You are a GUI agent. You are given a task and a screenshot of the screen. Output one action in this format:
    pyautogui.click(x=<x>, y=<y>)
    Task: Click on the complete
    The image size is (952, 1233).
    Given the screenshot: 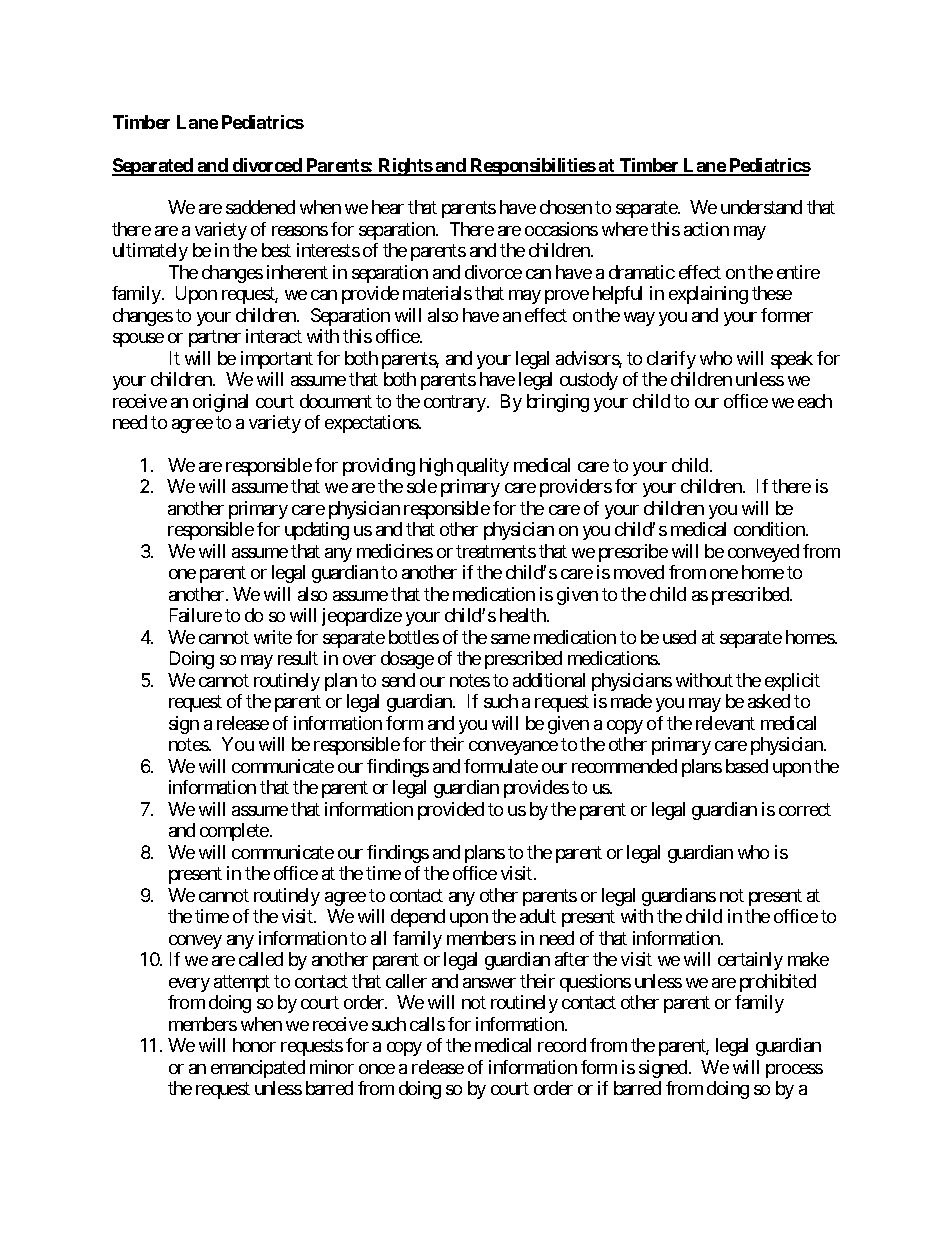 What is the action you would take?
    pyautogui.click(x=234, y=832)
